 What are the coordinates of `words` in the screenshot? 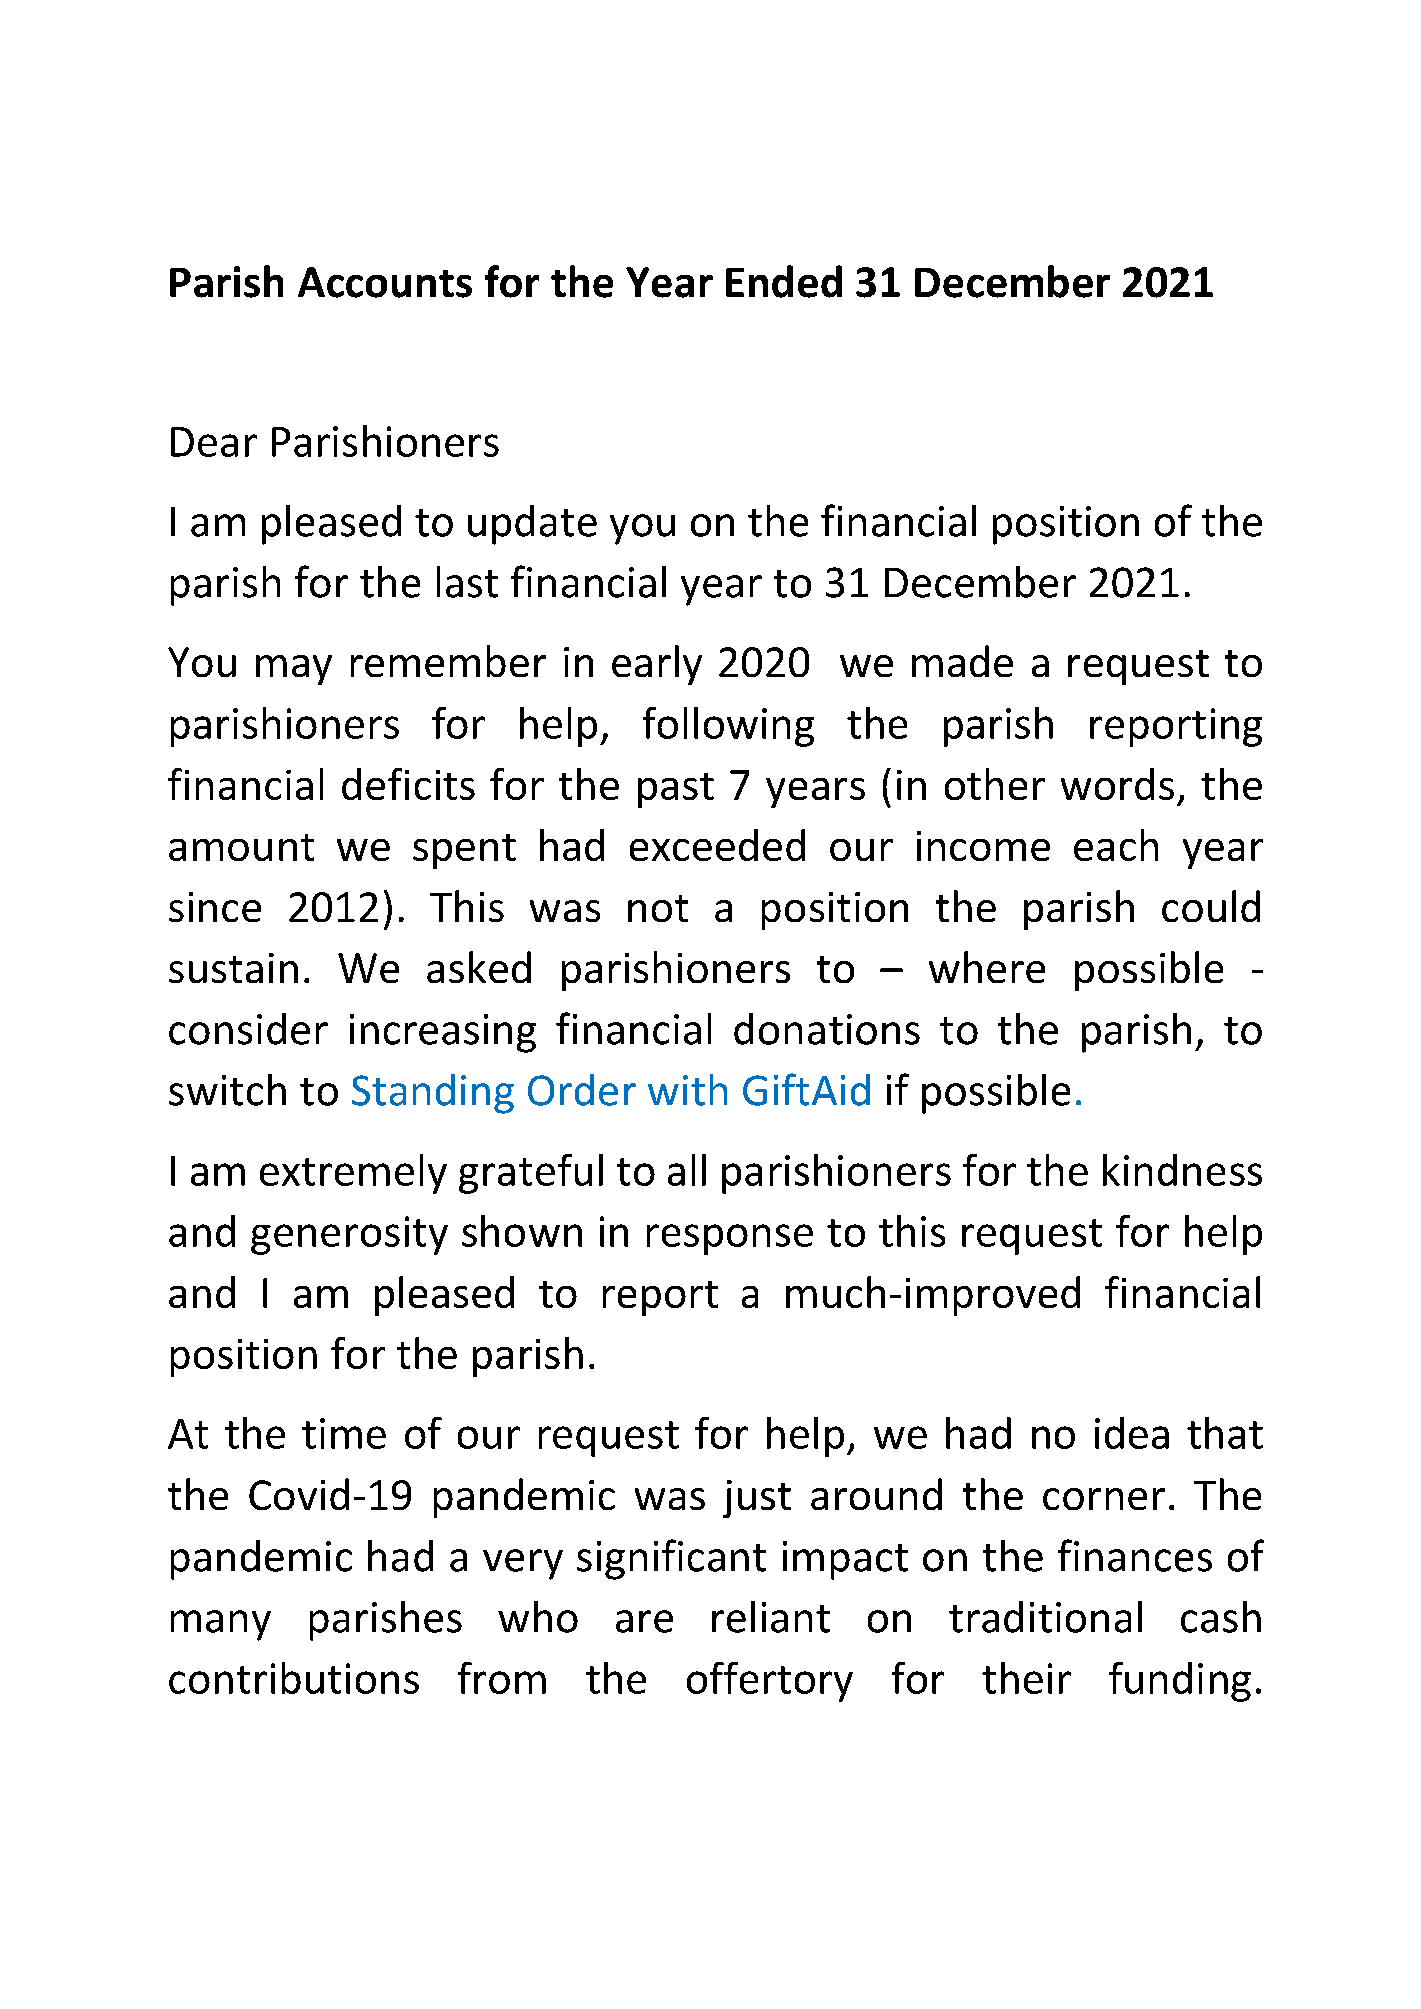 It's located at (1117, 784).
